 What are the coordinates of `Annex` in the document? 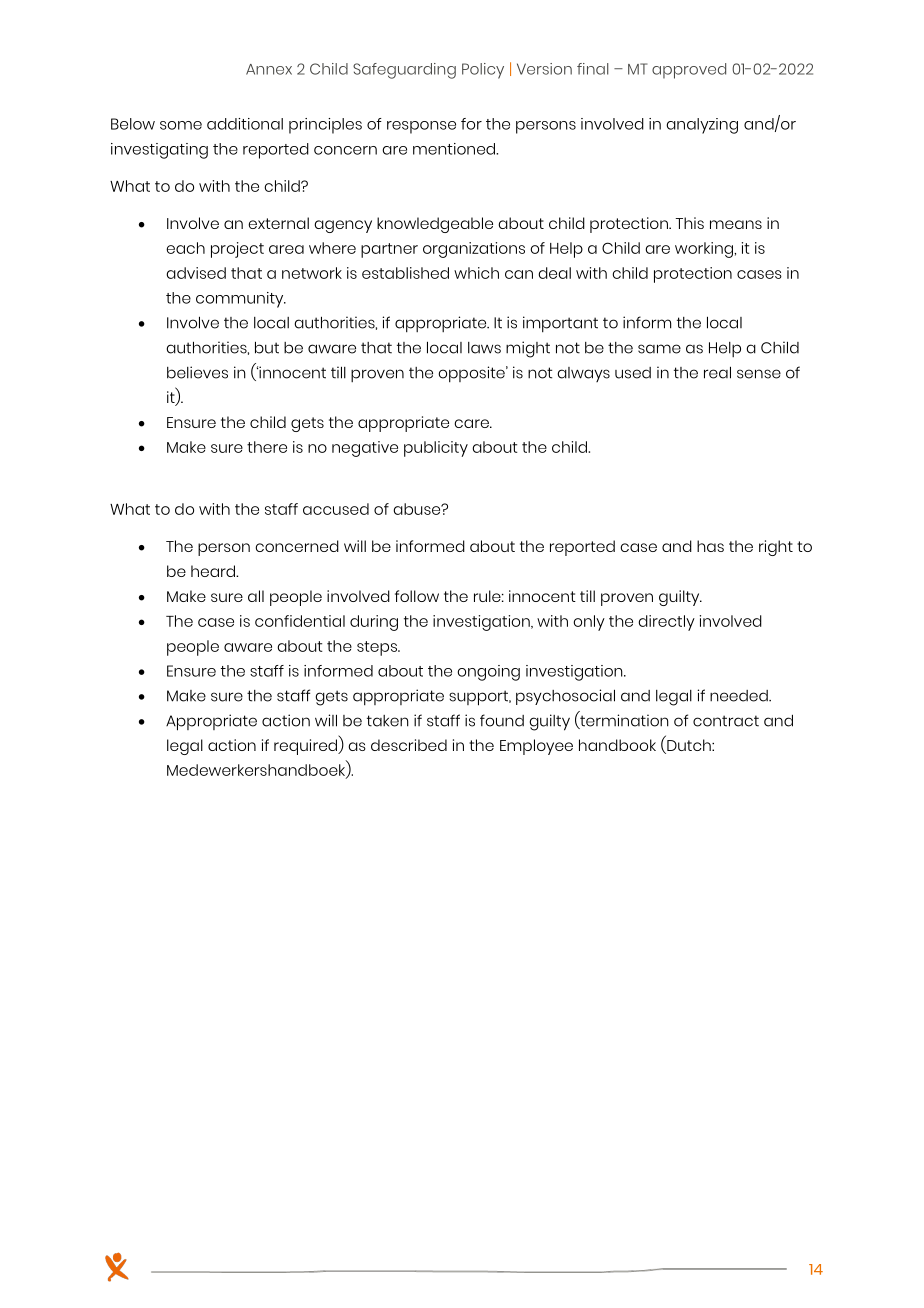 It's located at (269, 69).
